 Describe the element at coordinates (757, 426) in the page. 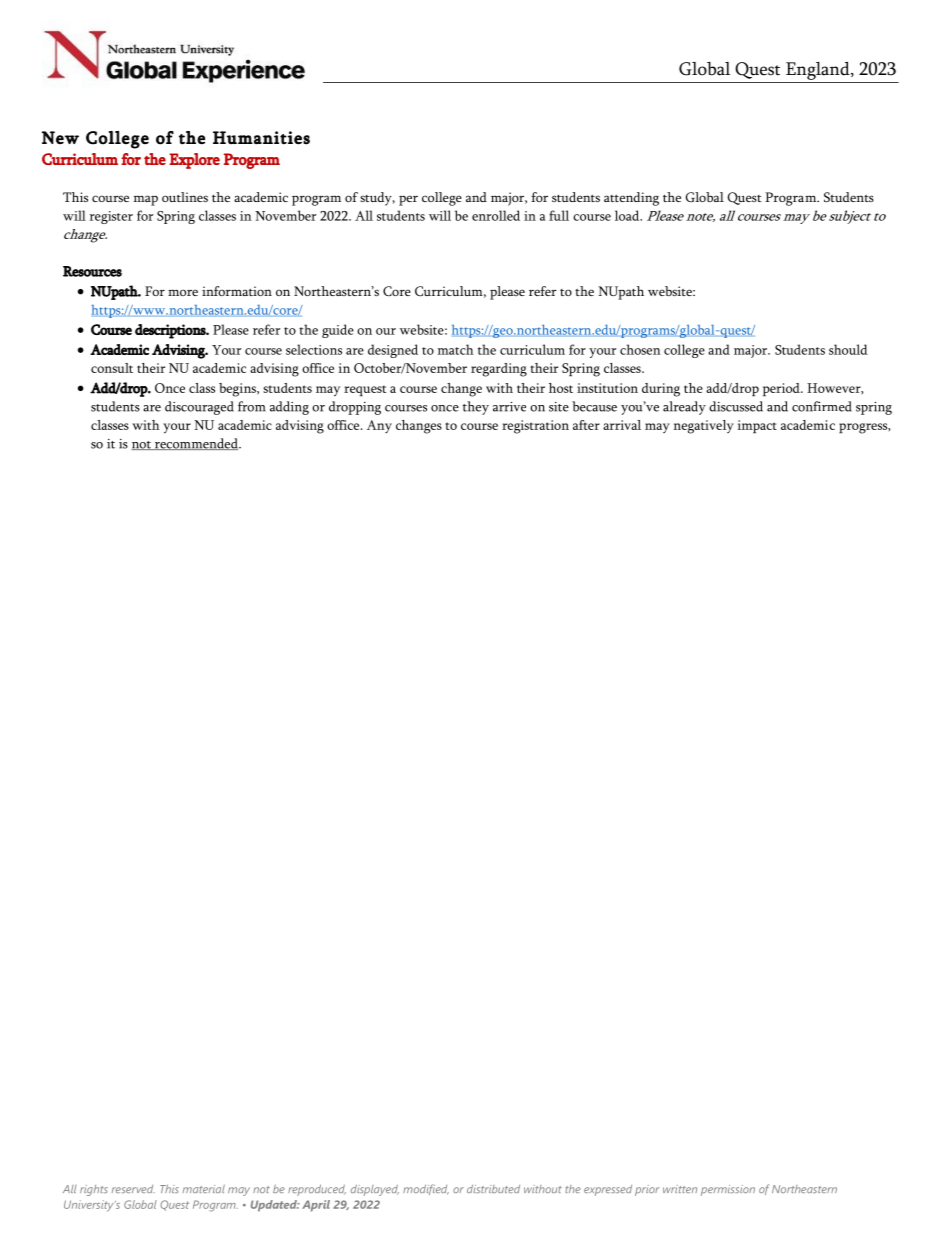

I see `impact` at that location.
